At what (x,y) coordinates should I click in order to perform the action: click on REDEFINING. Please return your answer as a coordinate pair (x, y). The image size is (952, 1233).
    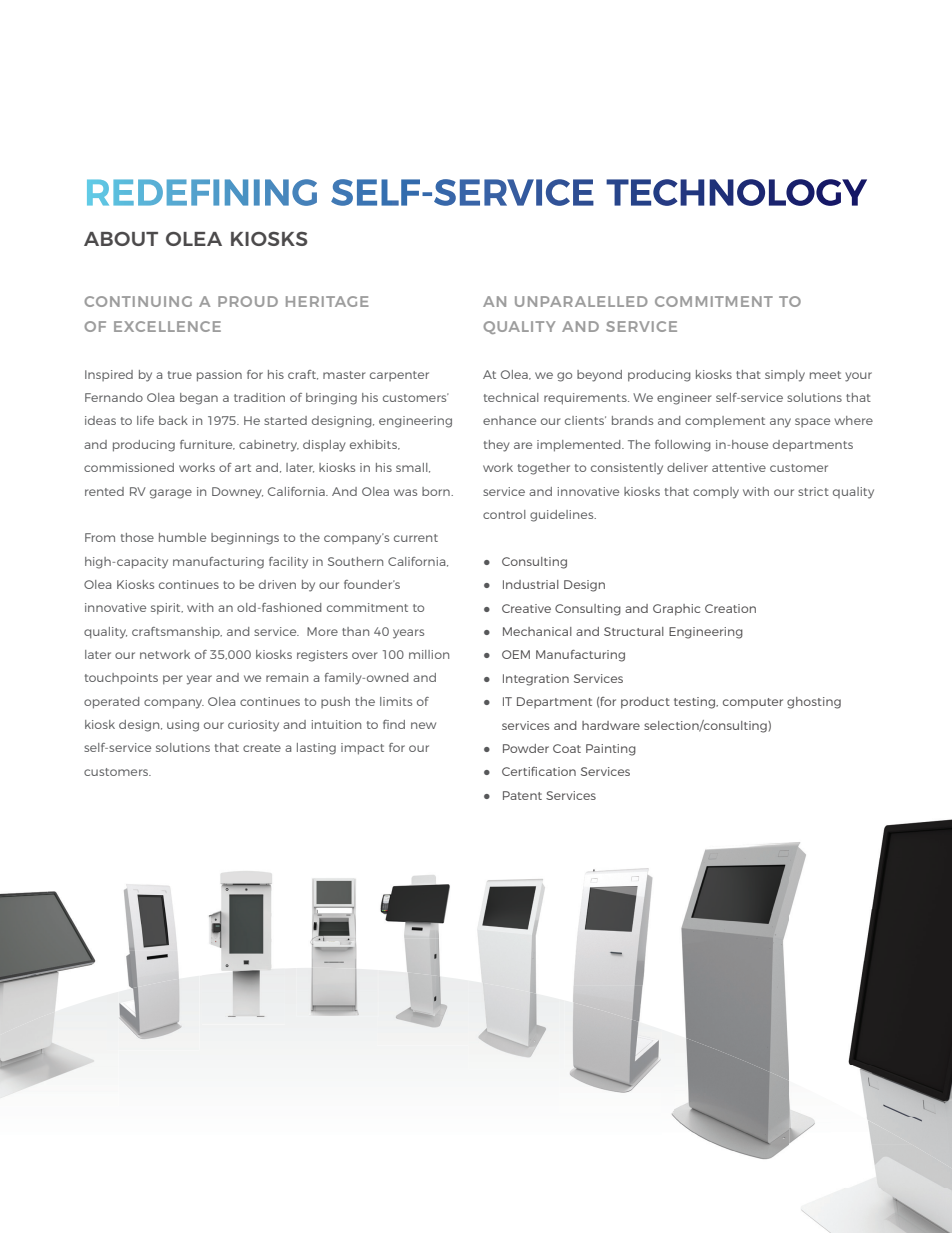
    Looking at the image, I should click on (202, 192).
